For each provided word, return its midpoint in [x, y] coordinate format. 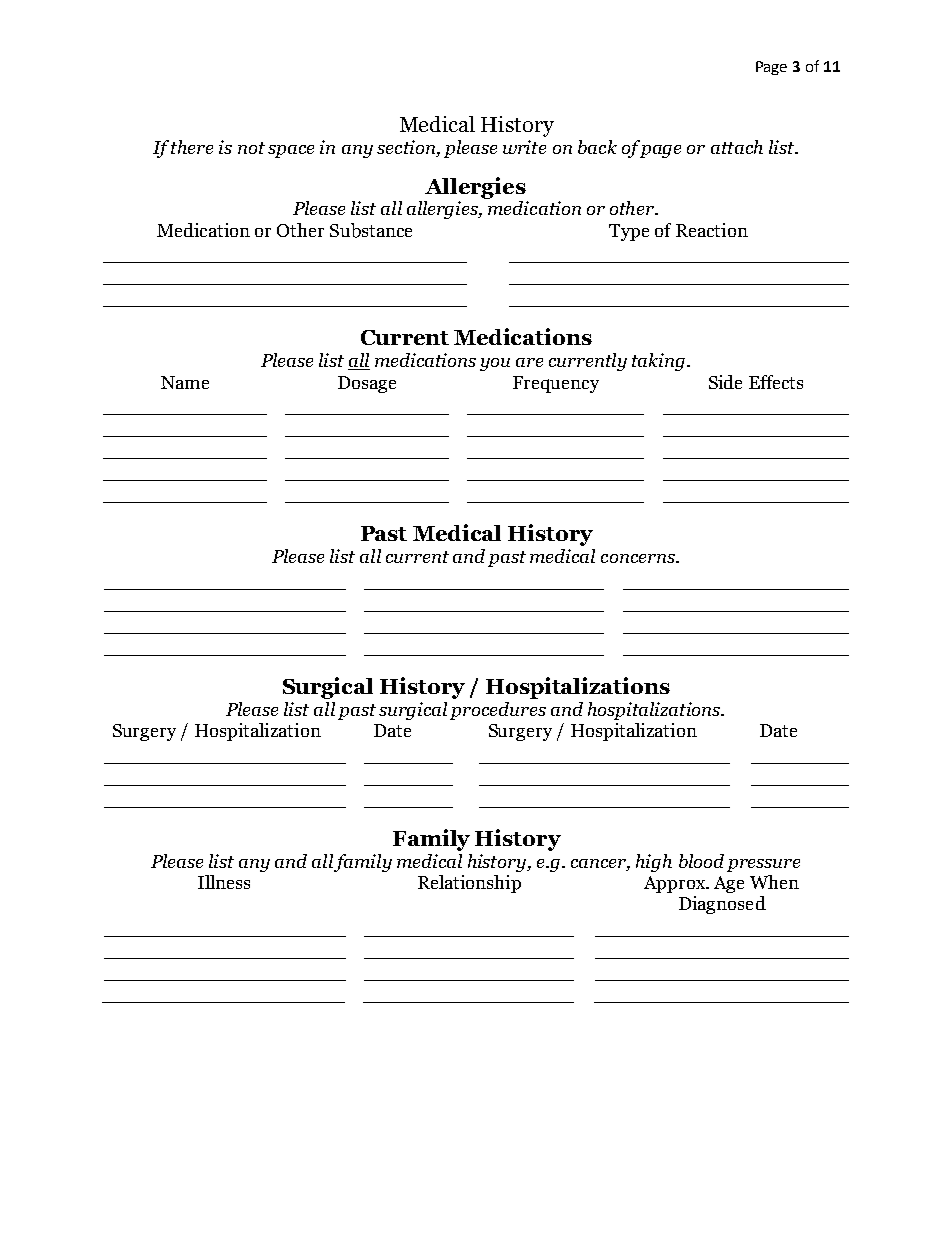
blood [701, 861]
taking [660, 362]
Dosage [367, 384]
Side [725, 382]
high [654, 863]
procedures [498, 711]
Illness [224, 882]
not [251, 148]
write [524, 147]
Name [185, 382]
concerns [639, 558]
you [495, 364]
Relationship [469, 884]
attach [737, 147]
